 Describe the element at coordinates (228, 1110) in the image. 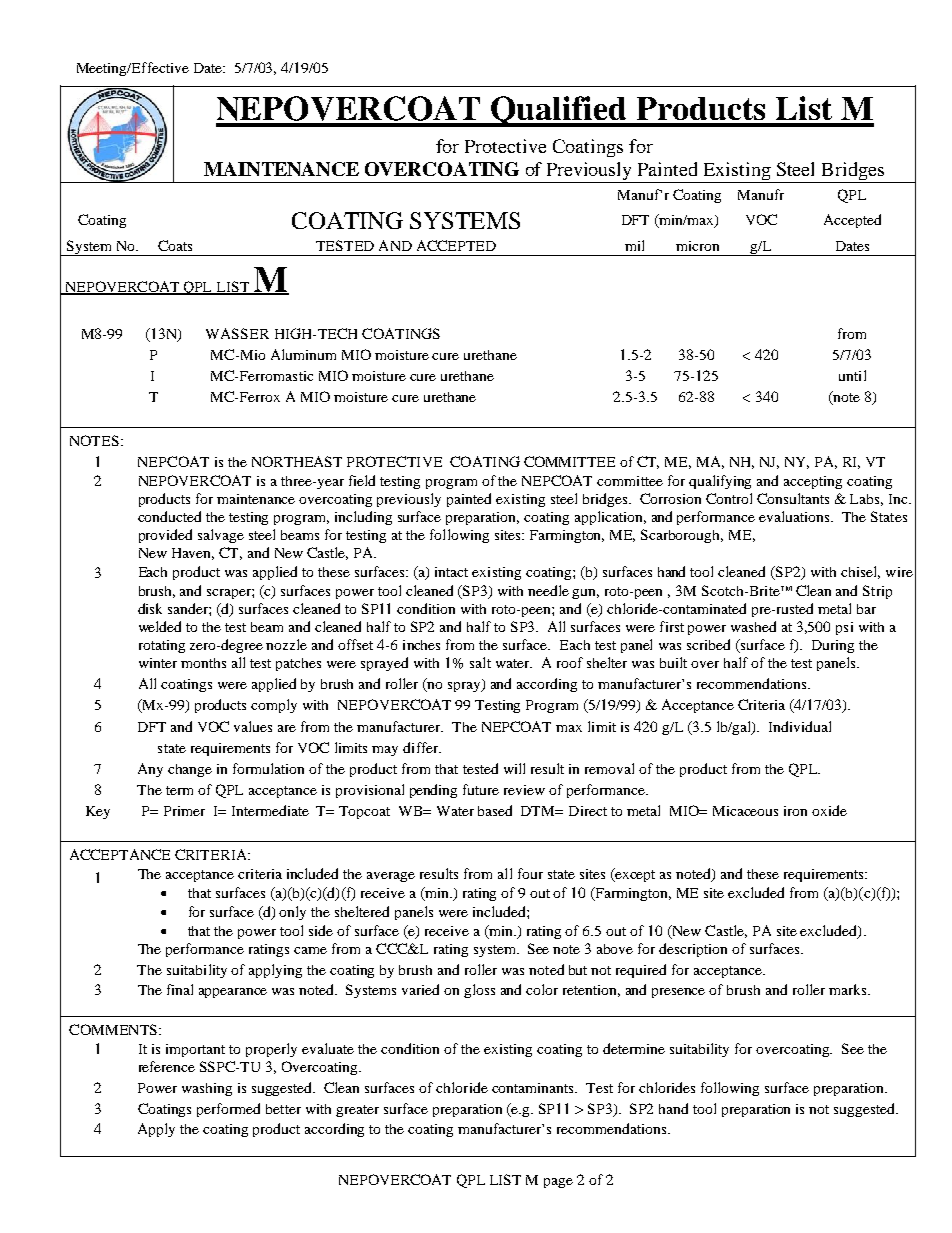

I see `performed` at that location.
